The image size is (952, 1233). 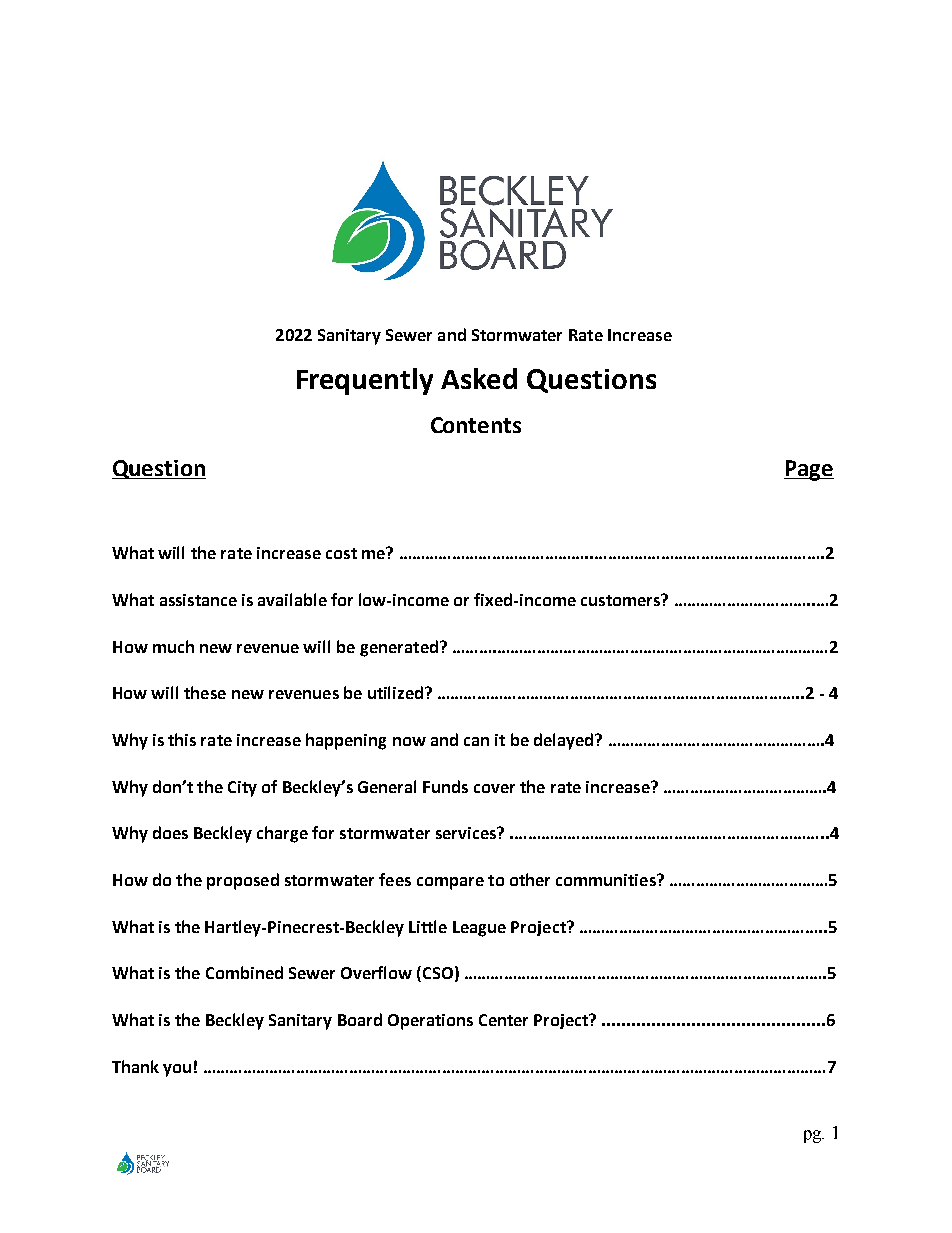 What do you see at coordinates (503, 1020) in the screenshot?
I see `Center` at bounding box center [503, 1020].
